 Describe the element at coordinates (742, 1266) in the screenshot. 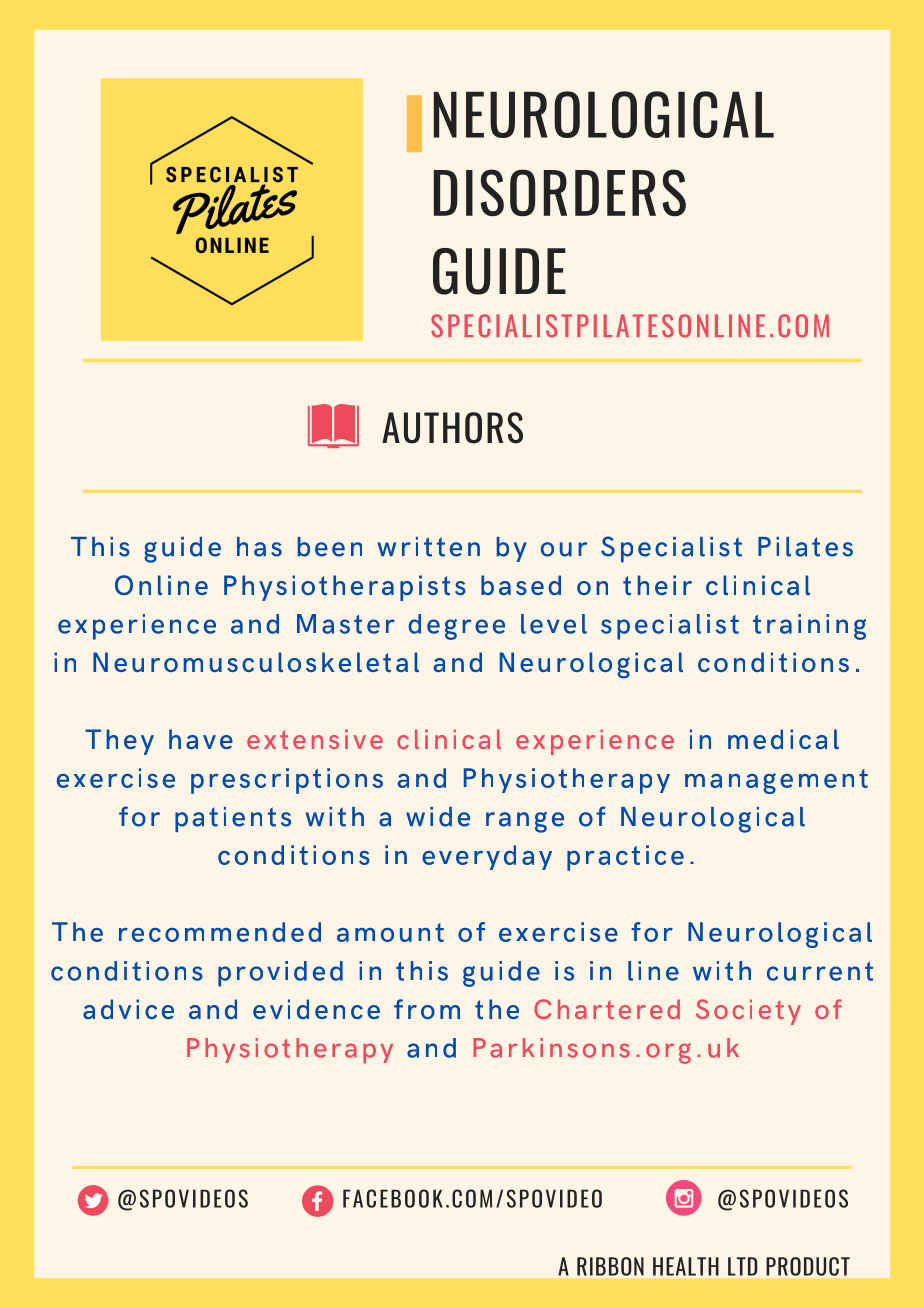

I see `LTD` at that location.
